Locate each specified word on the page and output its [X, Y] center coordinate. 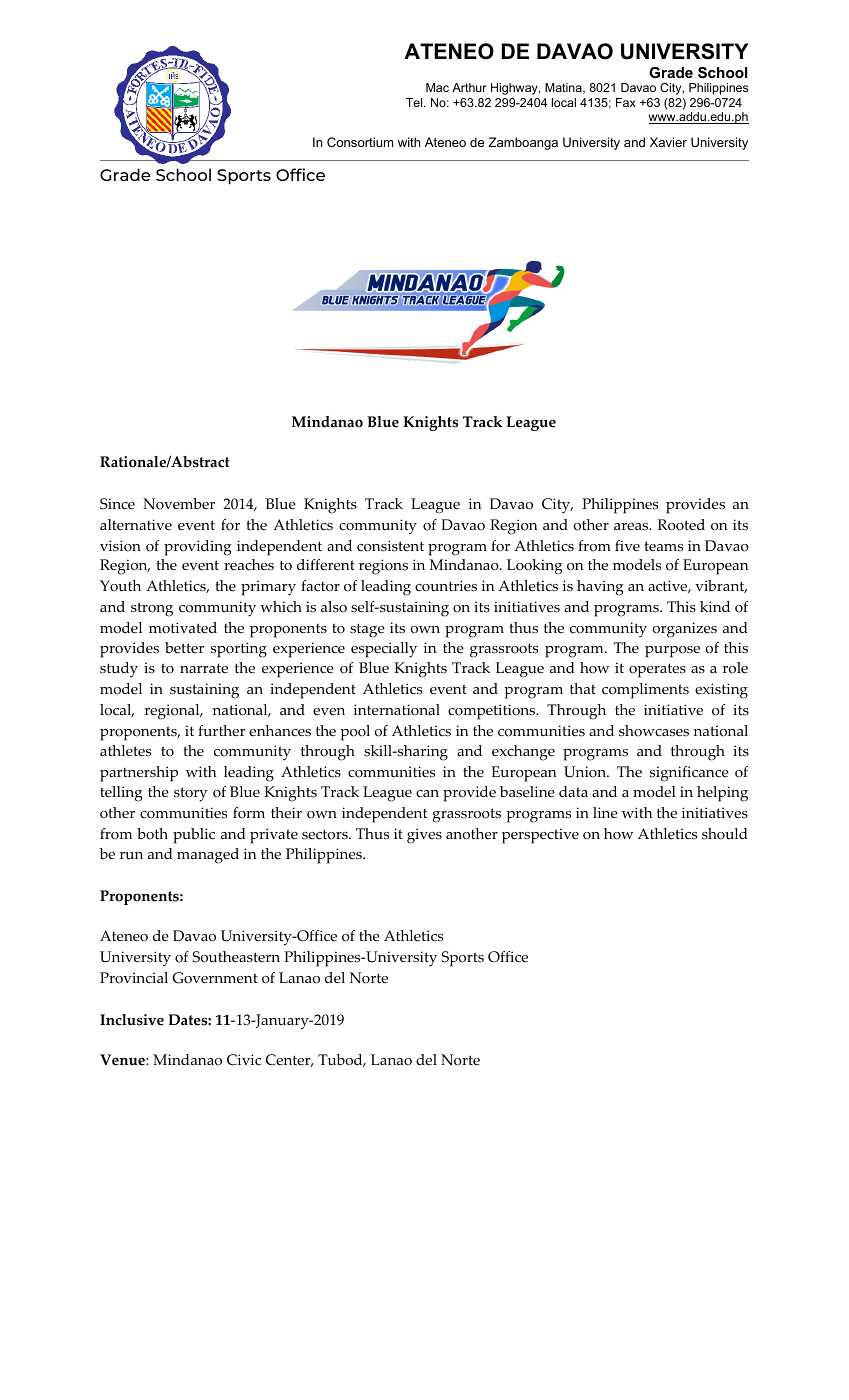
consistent [390, 546]
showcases [654, 731]
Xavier [668, 142]
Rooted [681, 525]
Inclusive [132, 1020]
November [179, 504]
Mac [437, 87]
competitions [493, 712]
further [221, 730]
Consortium [360, 142]
